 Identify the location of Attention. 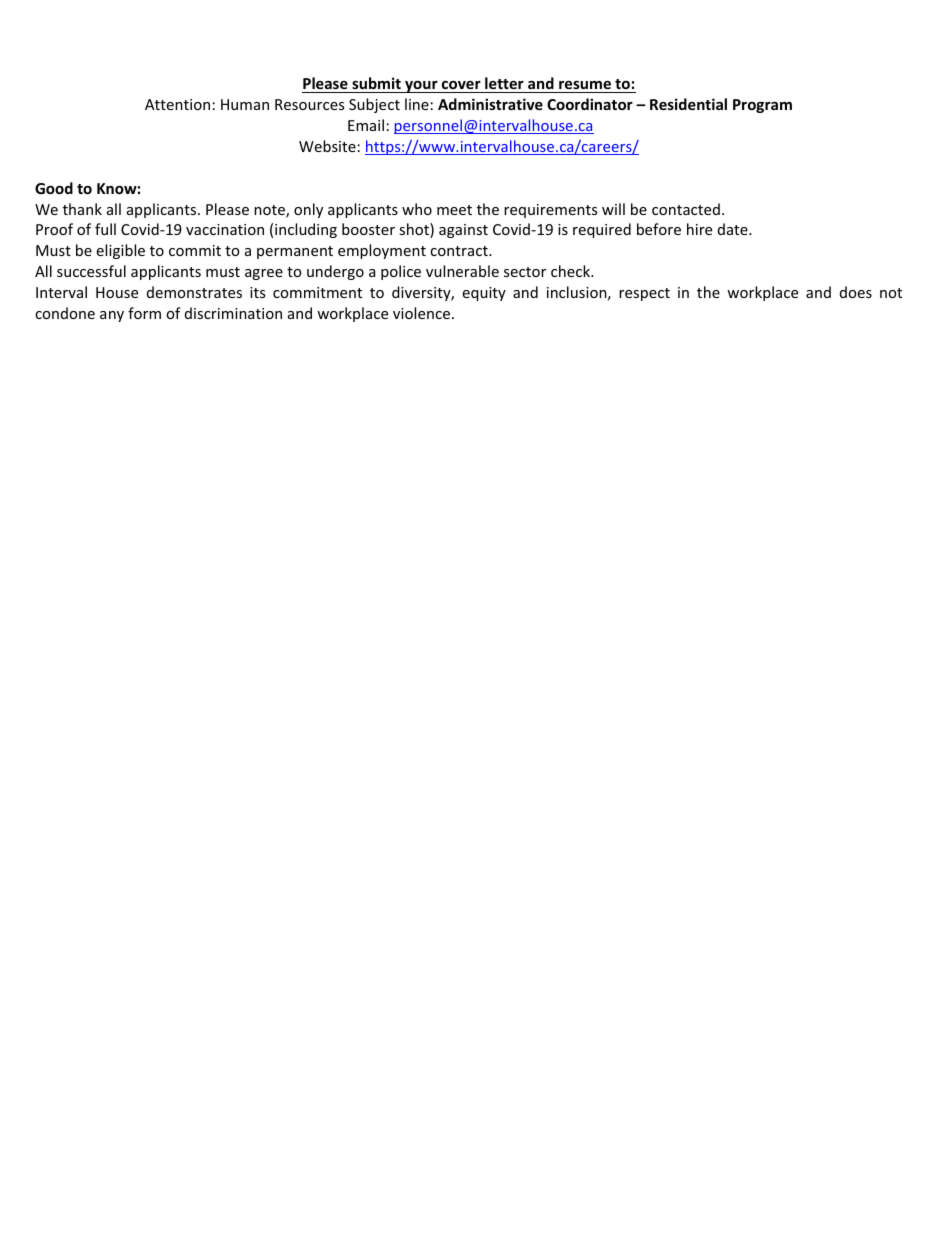
(177, 104).
